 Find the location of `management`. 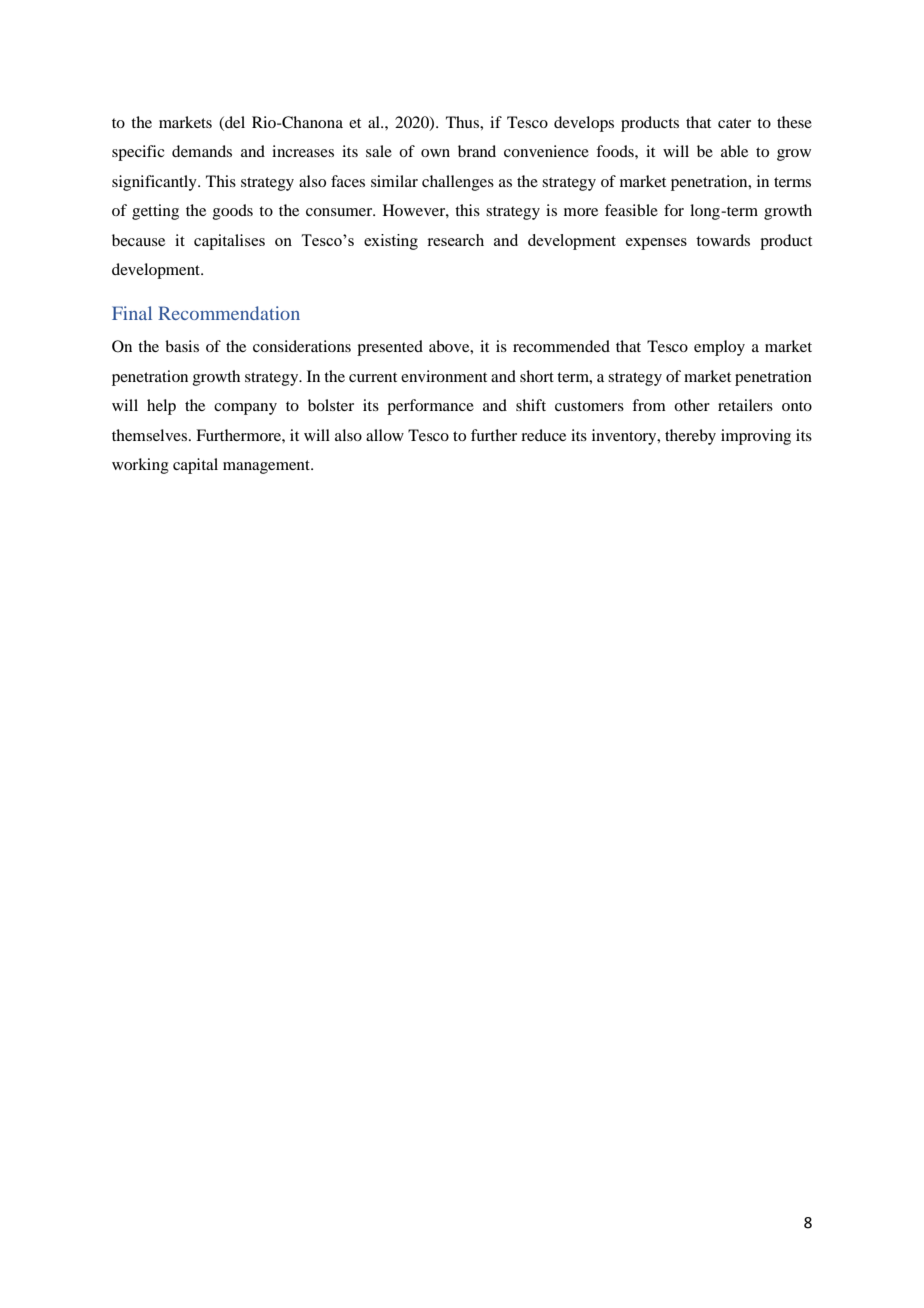

management is located at coordinates (267, 467).
